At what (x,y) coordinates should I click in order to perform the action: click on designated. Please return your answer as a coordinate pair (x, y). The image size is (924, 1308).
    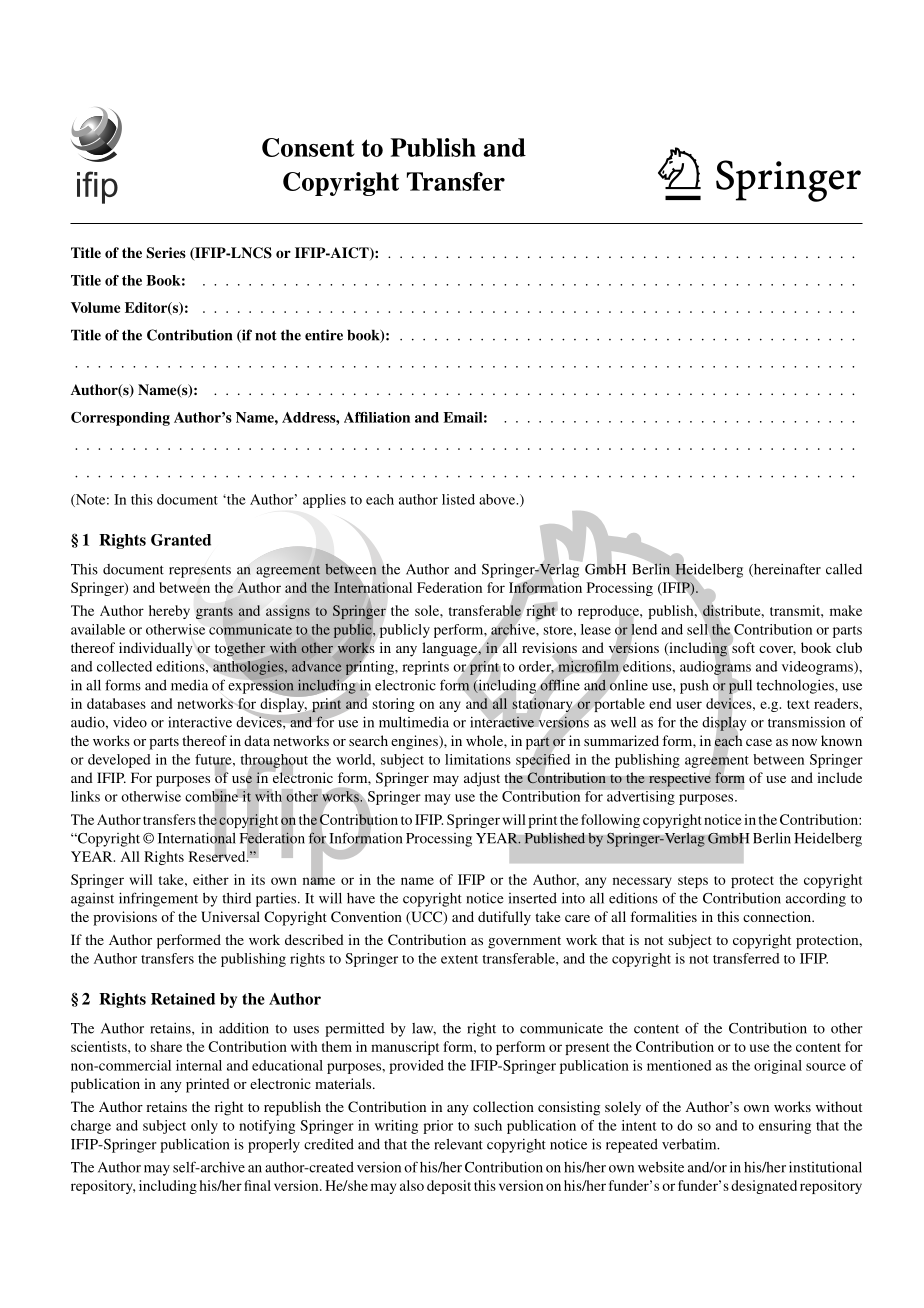
    Looking at the image, I should click on (764, 1187).
